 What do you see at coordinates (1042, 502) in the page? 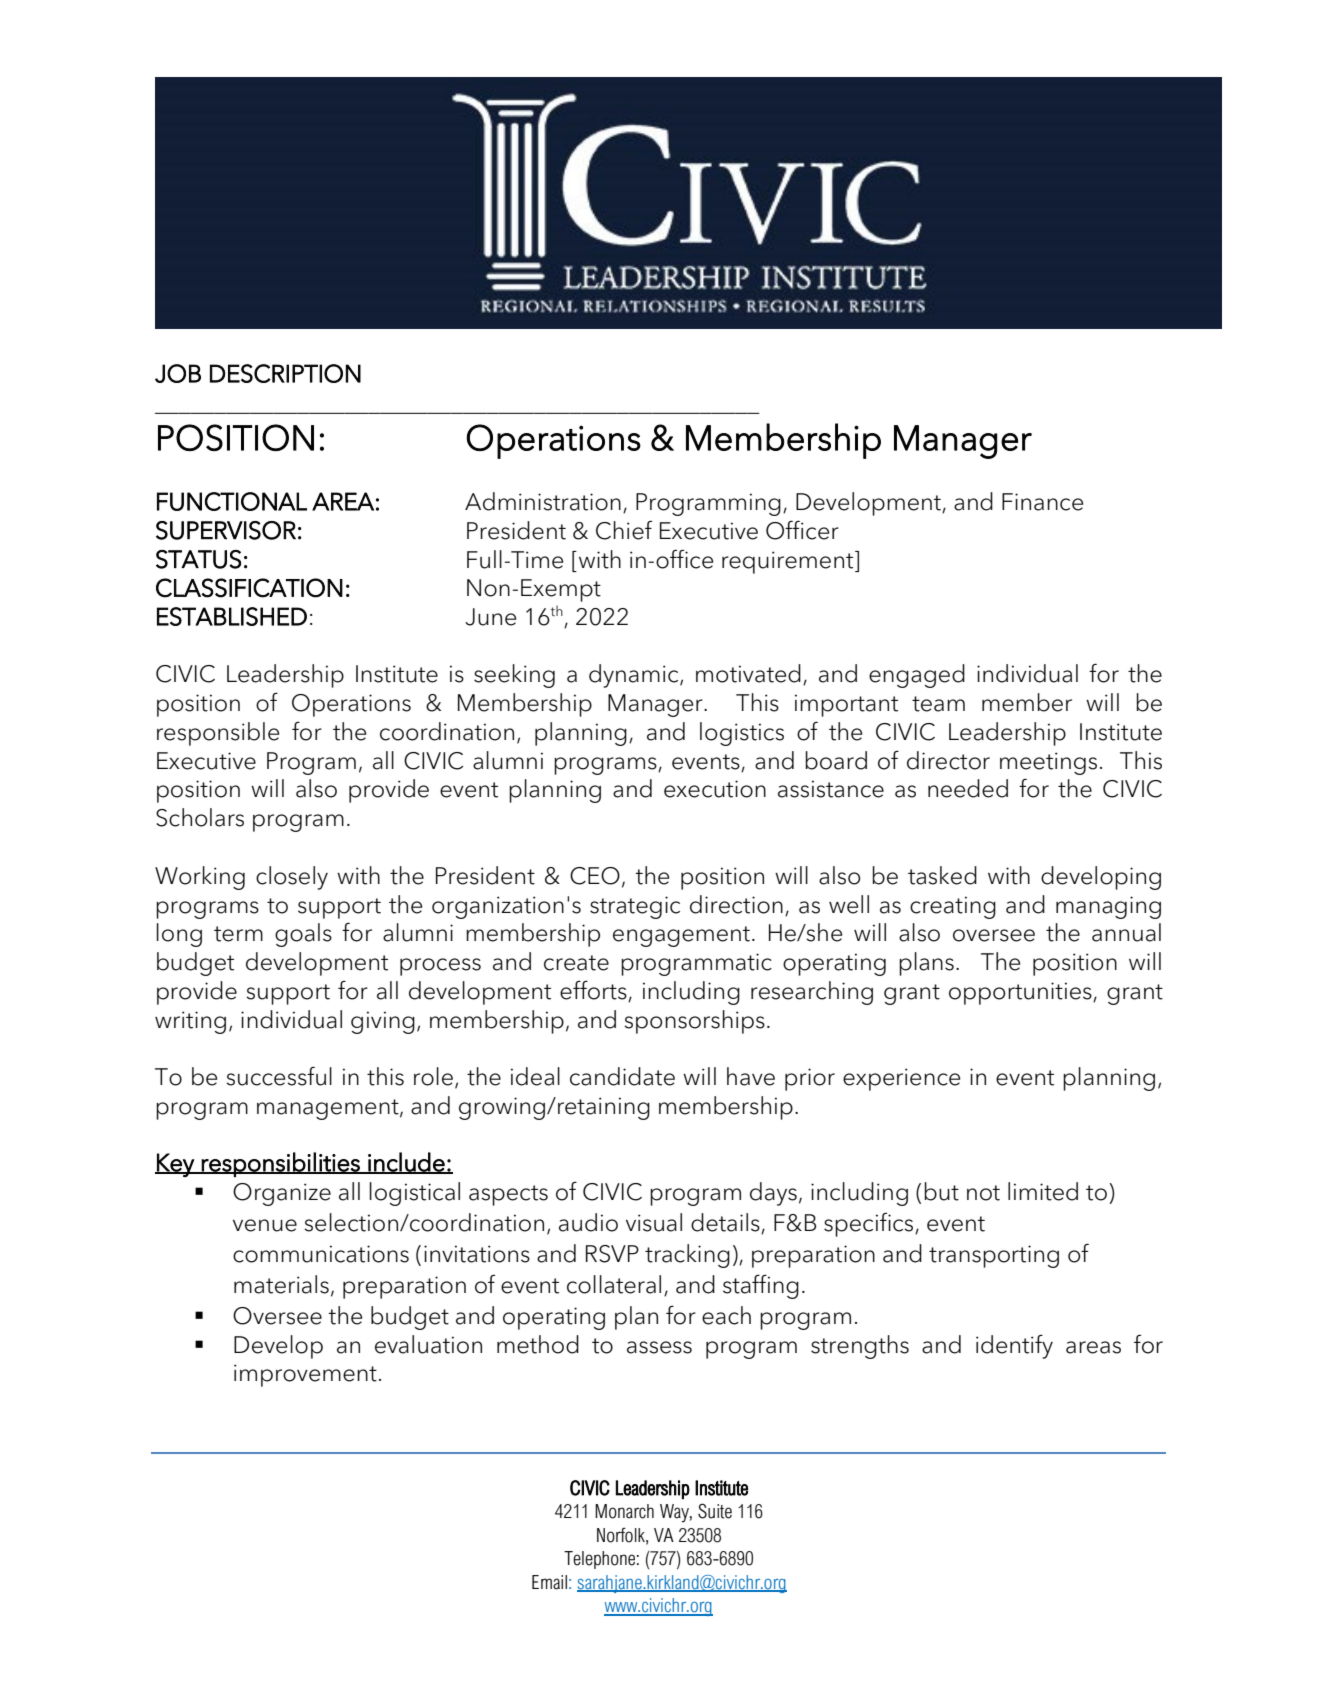
I see `Finance` at bounding box center [1042, 502].
